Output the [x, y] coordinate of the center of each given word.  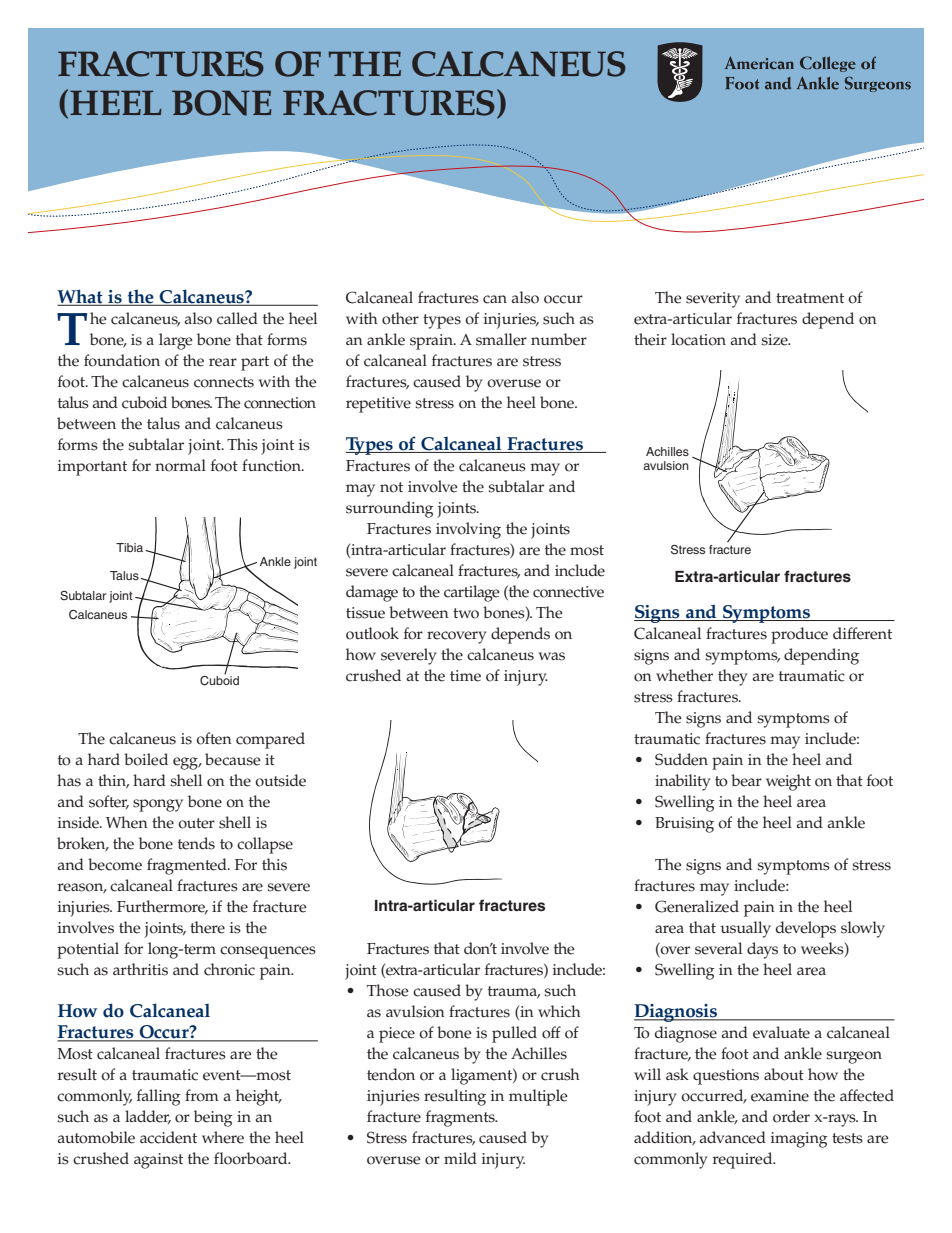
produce [799, 635]
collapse [265, 845]
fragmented [188, 866]
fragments [461, 1118]
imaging [799, 1140]
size [775, 340]
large [176, 341]
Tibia [129, 547]
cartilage [472, 593]
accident [168, 1137]
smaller [501, 339]
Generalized [697, 906]
